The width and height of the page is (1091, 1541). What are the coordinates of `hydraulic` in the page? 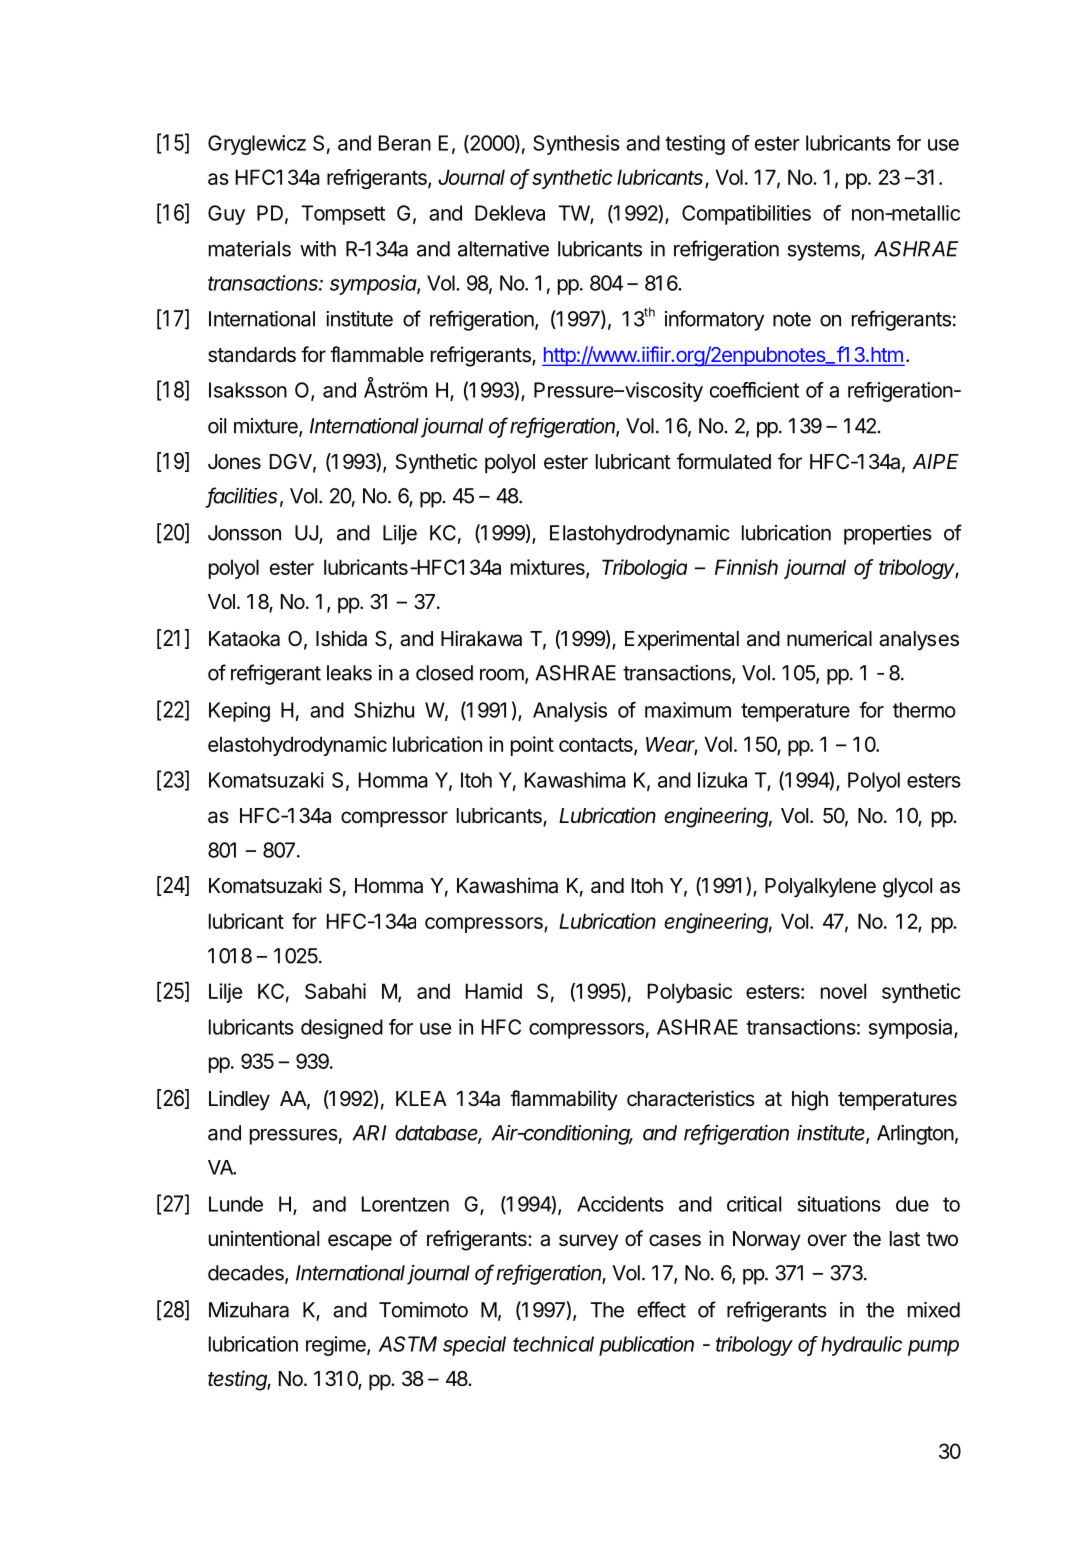 It's located at (861, 1346).
